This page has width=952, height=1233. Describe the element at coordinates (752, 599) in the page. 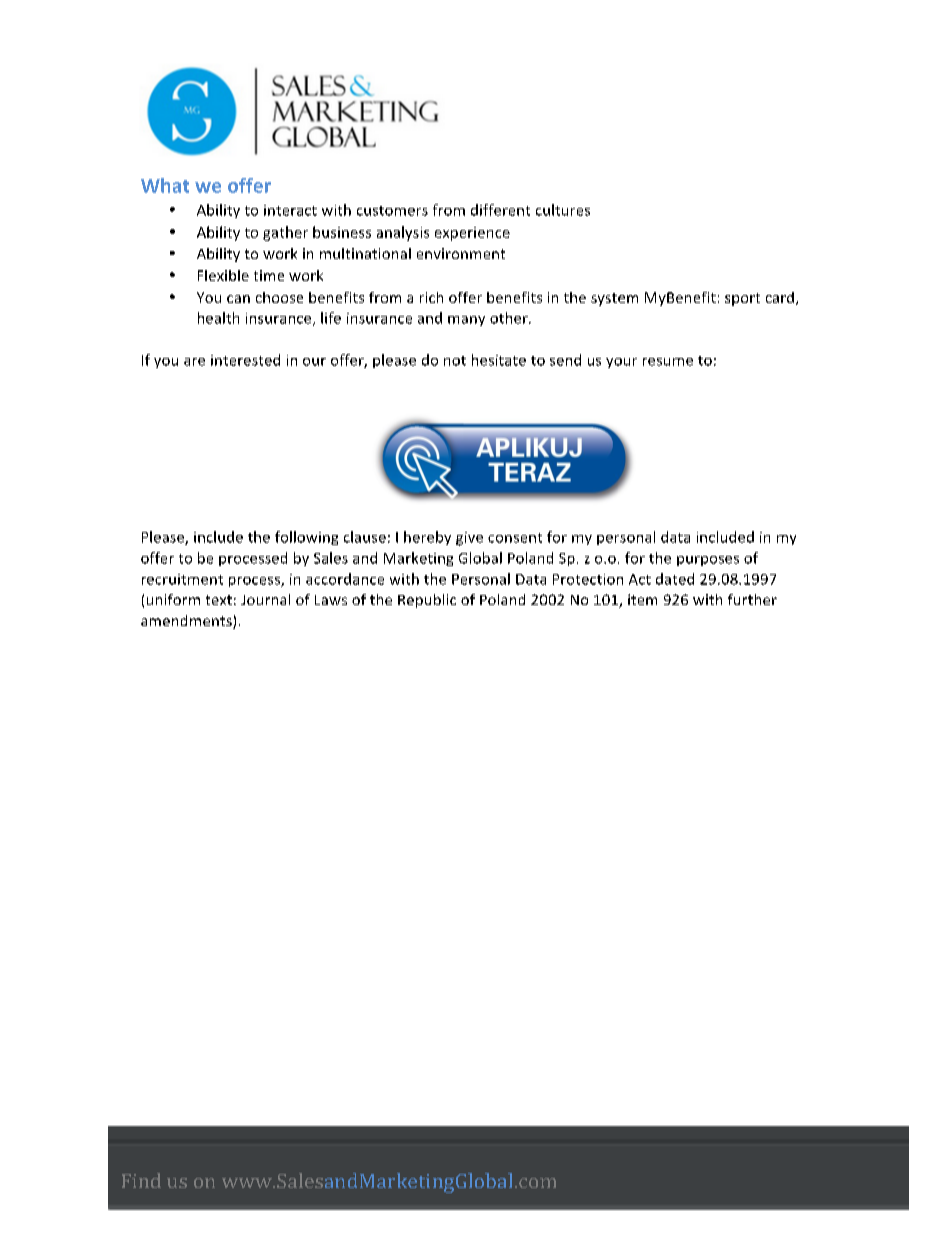

I see `further` at that location.
